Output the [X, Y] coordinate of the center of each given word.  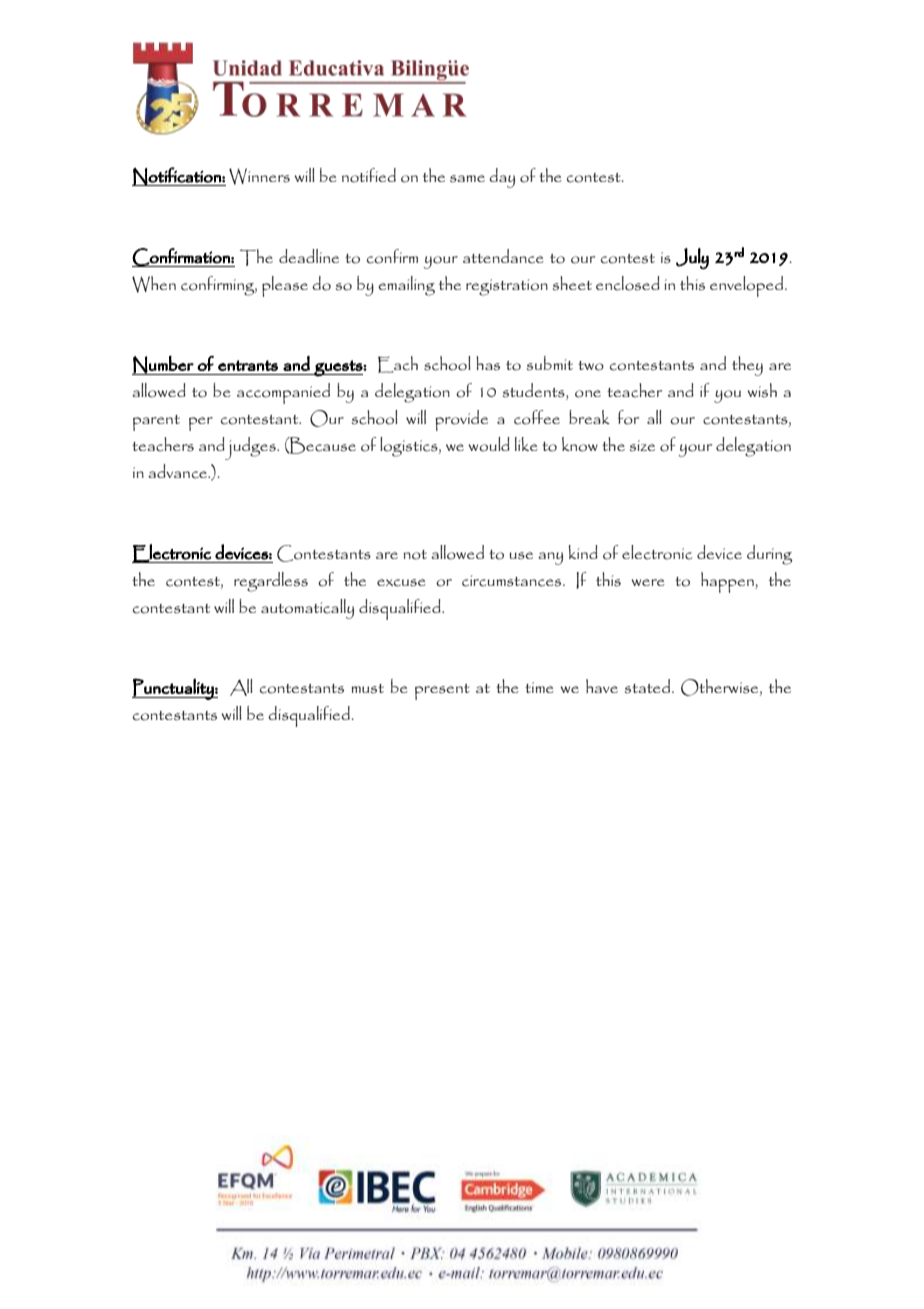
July [692, 259]
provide [461, 420]
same [467, 179]
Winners [259, 176]
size [642, 446]
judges [251, 448]
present [442, 692]
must [367, 689]
